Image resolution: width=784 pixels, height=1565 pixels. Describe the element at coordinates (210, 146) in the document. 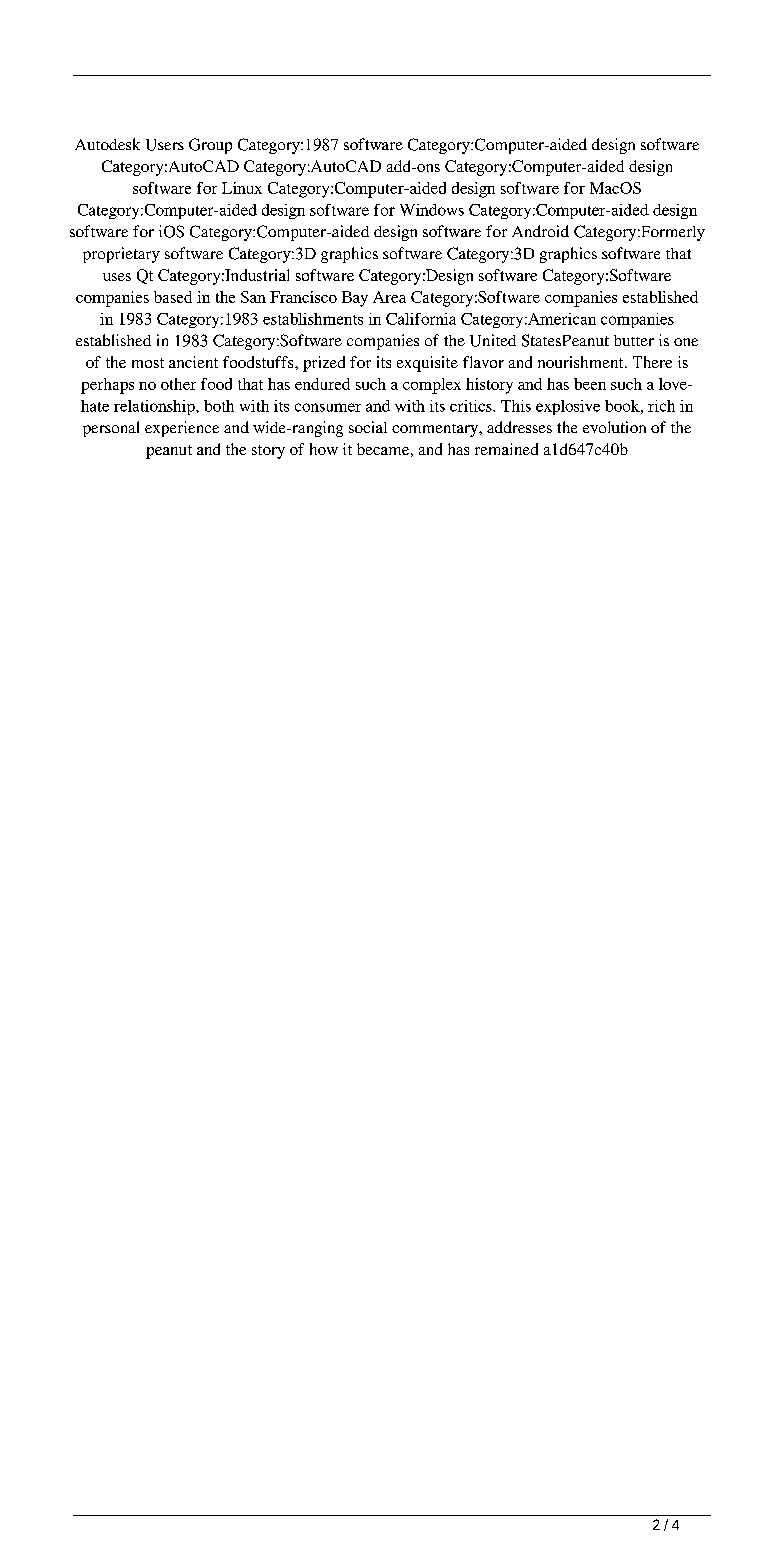

I see `Group` at that location.
